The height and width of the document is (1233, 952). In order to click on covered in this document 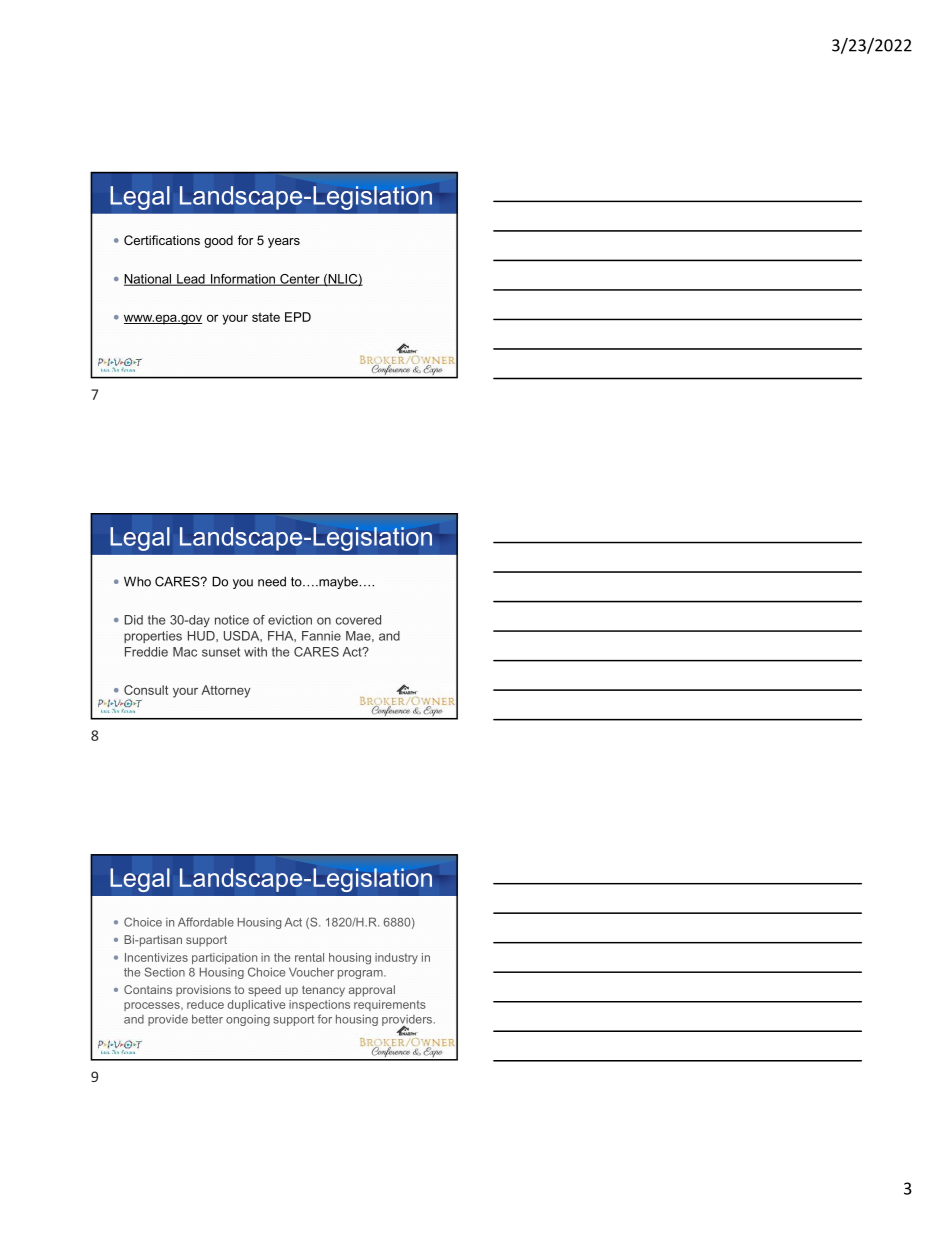, I will do `click(358, 620)`.
